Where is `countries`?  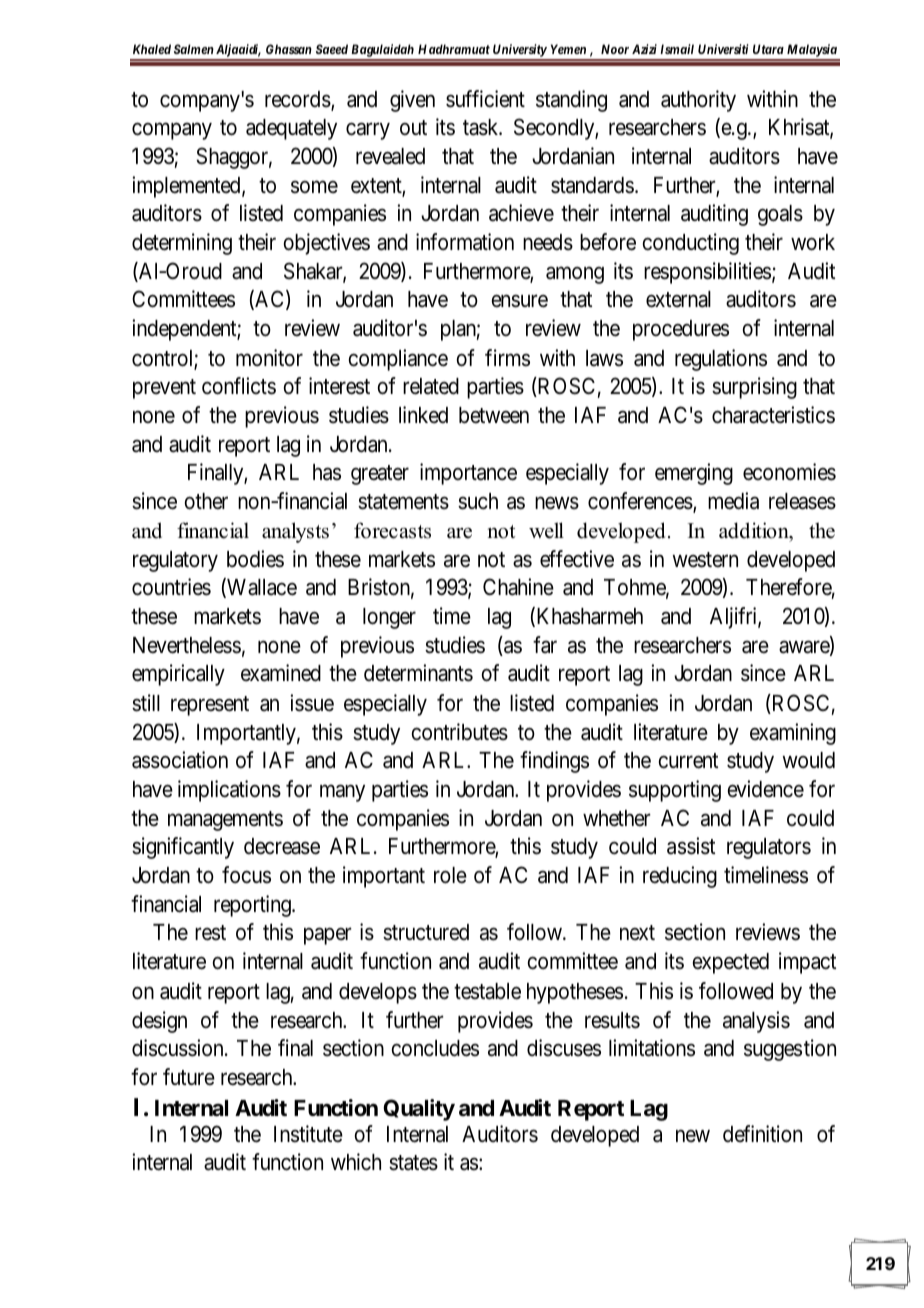 countries is located at coordinates (171, 587).
